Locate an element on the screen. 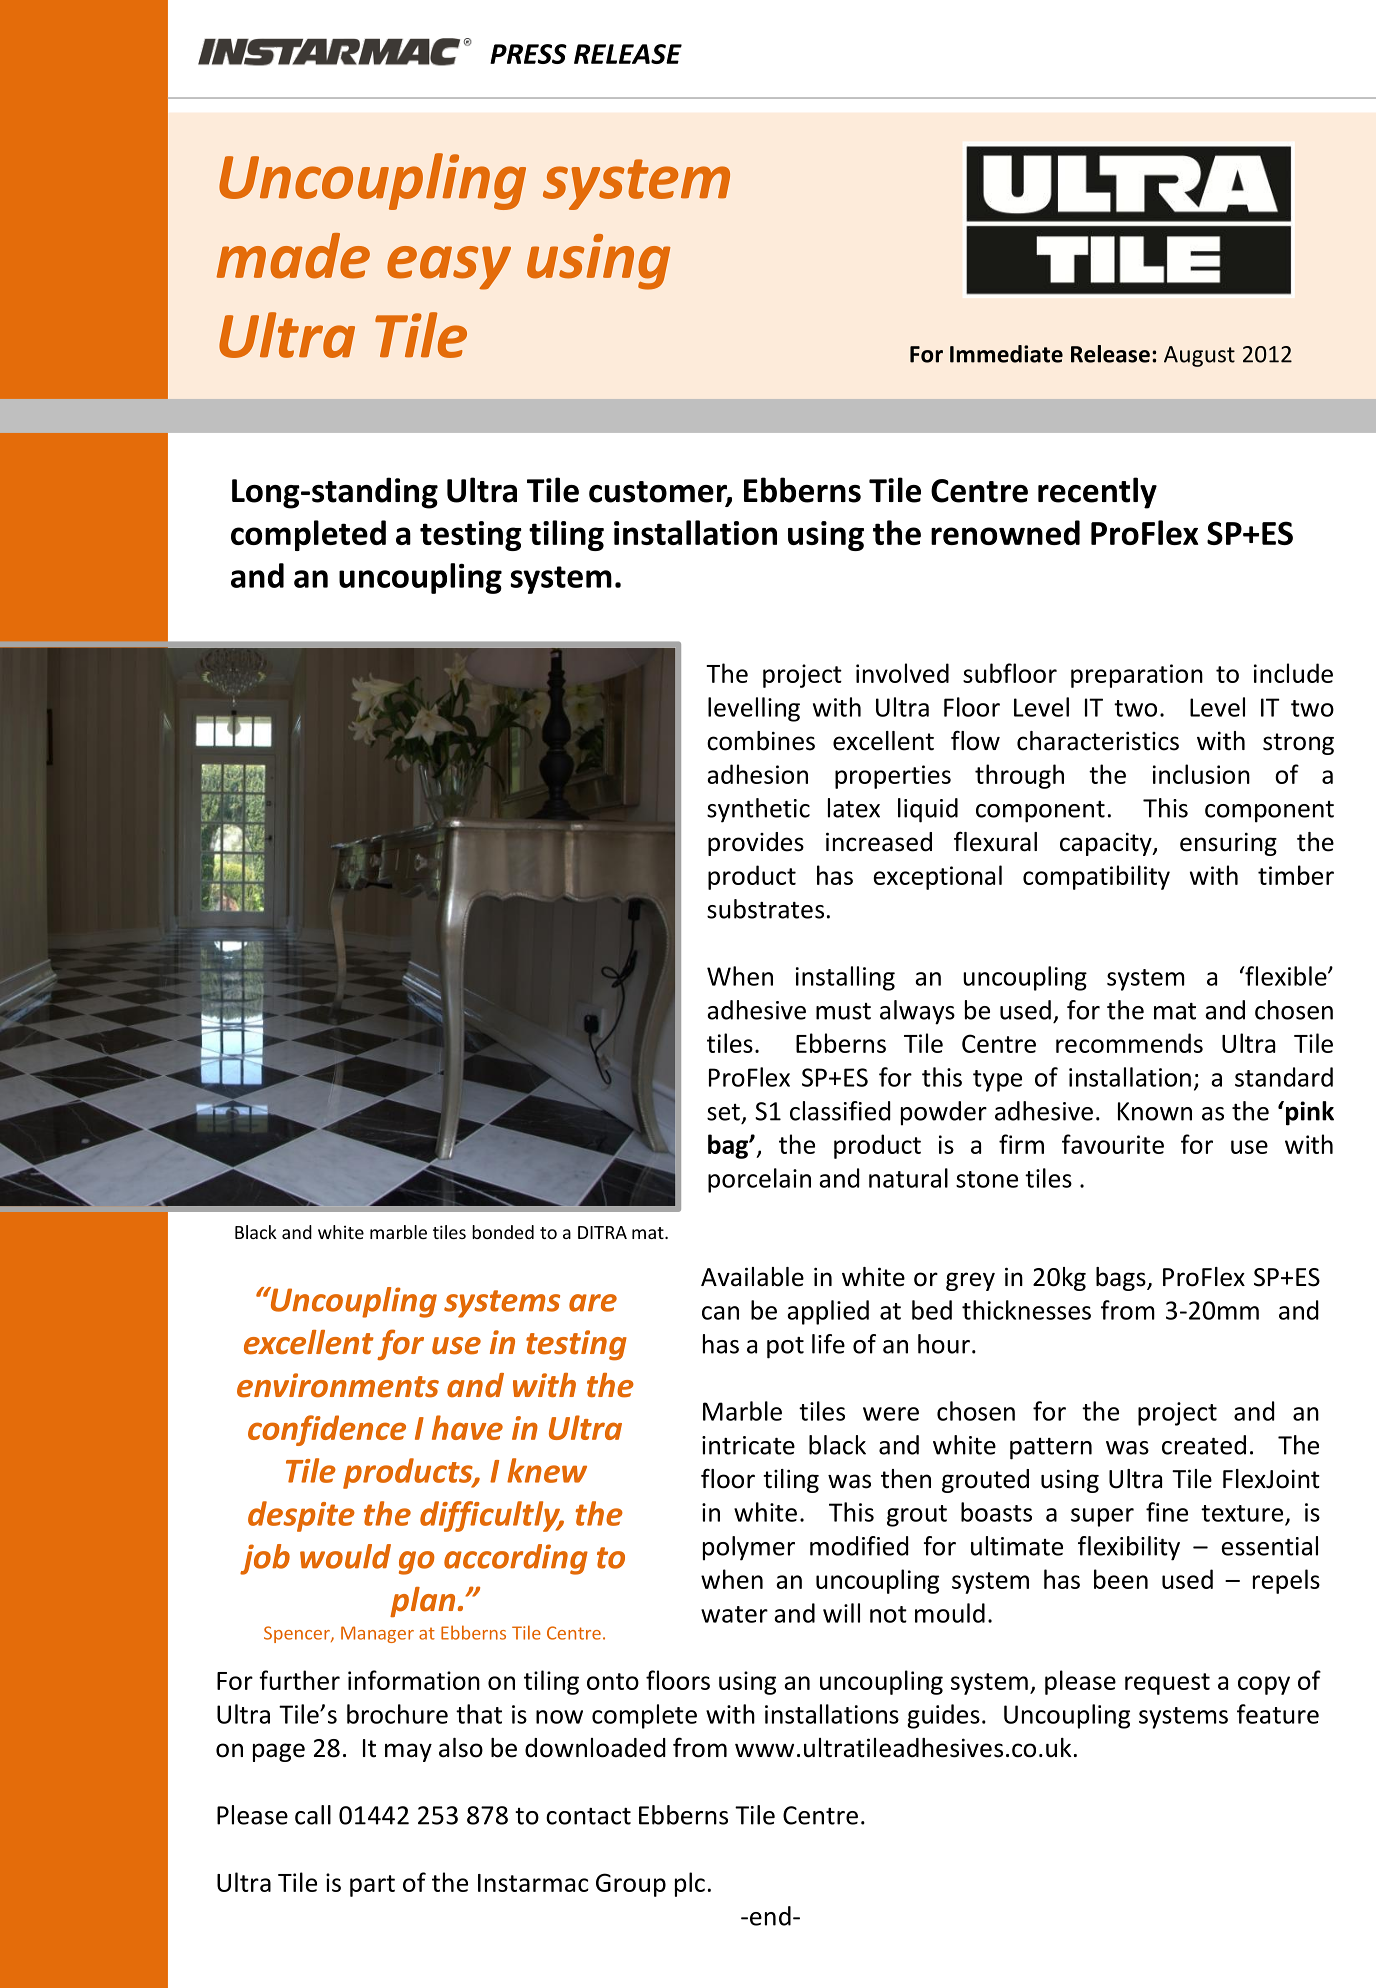  created is located at coordinates (1204, 1445).
